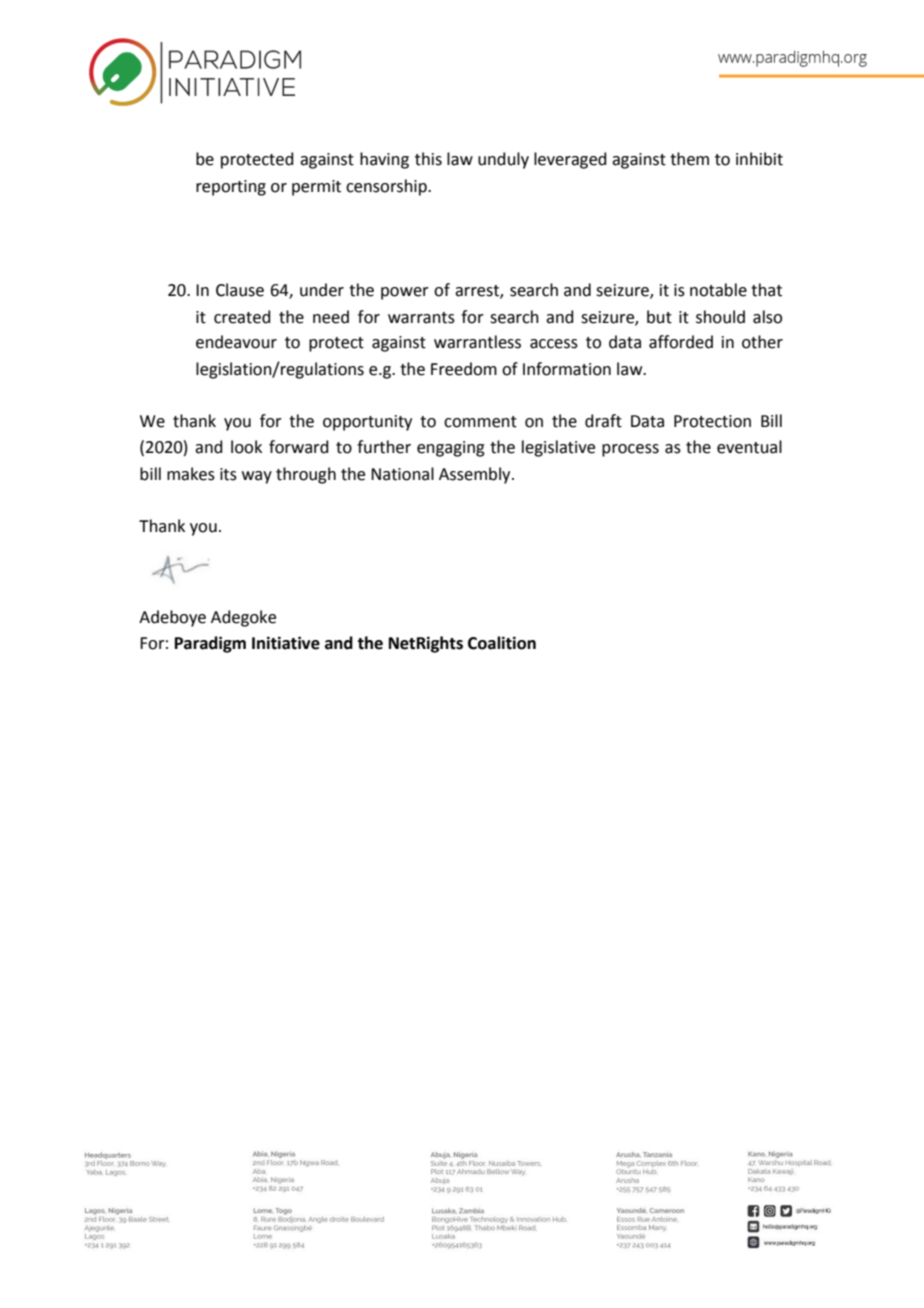 This page has width=924, height=1308. Describe the element at coordinates (718, 290) in the page. I see `notable` at that location.
